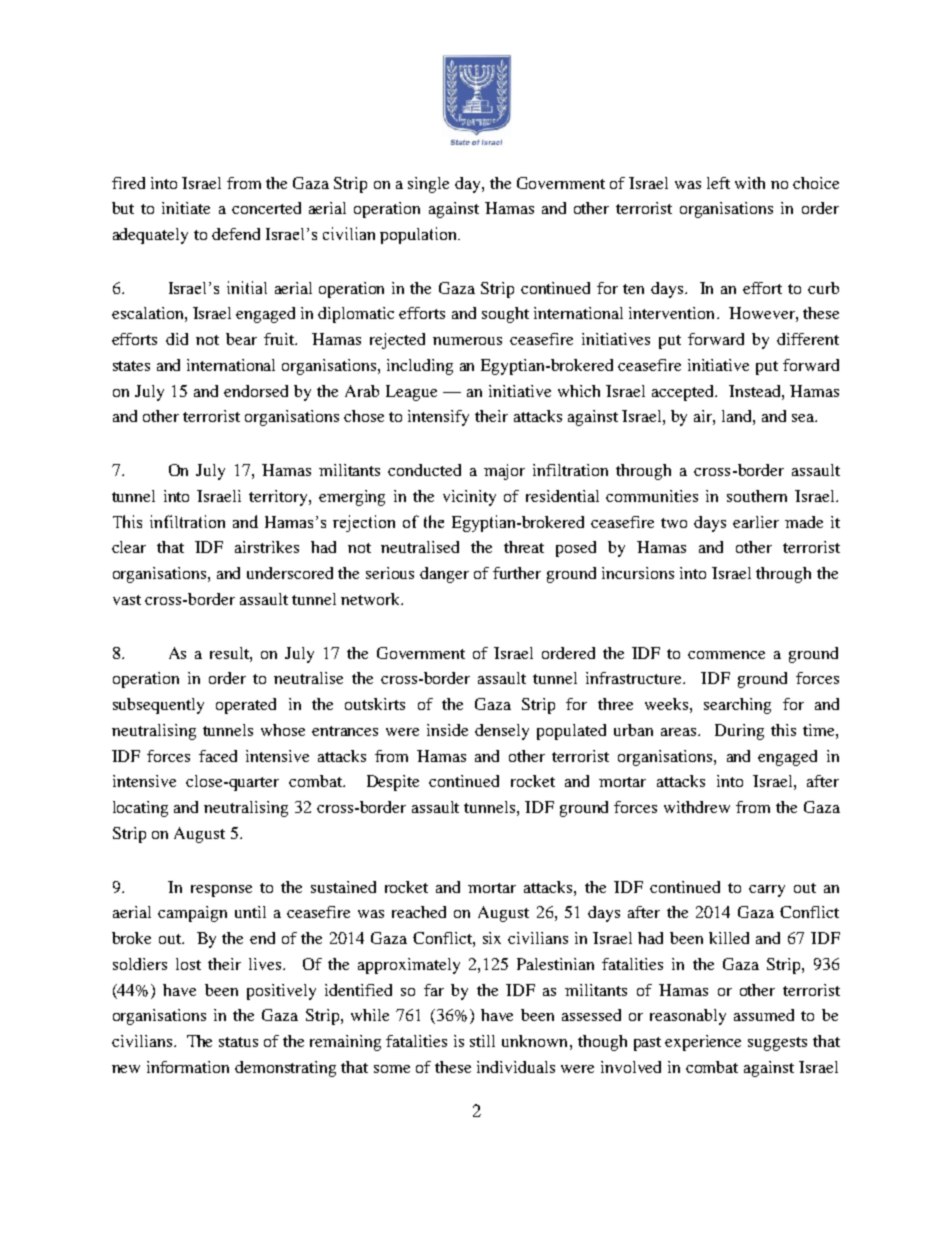 The height and width of the document is (1233, 952). I want to click on danger, so click(444, 575).
